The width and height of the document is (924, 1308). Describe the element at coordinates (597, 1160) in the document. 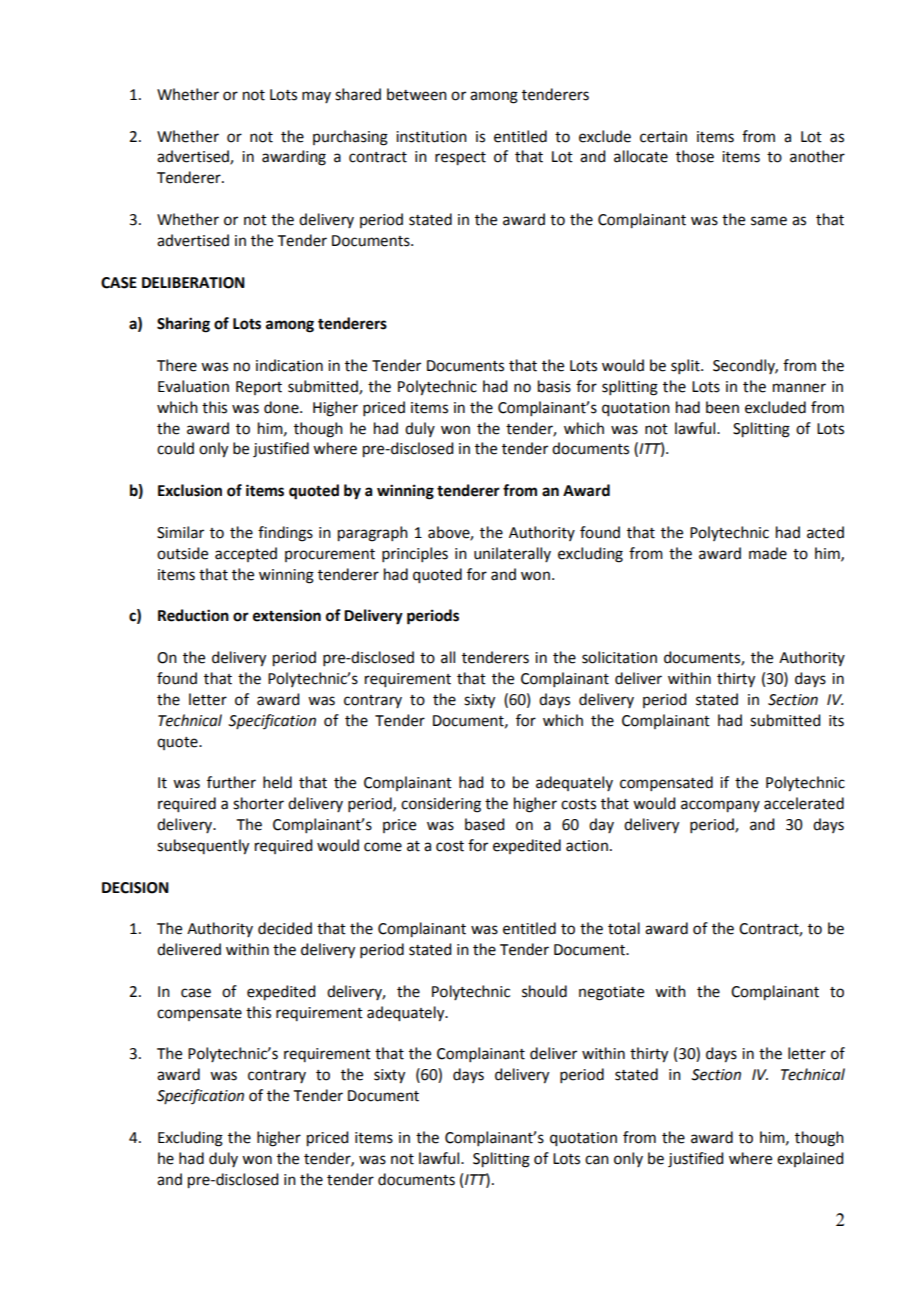

I see `can` at that location.
